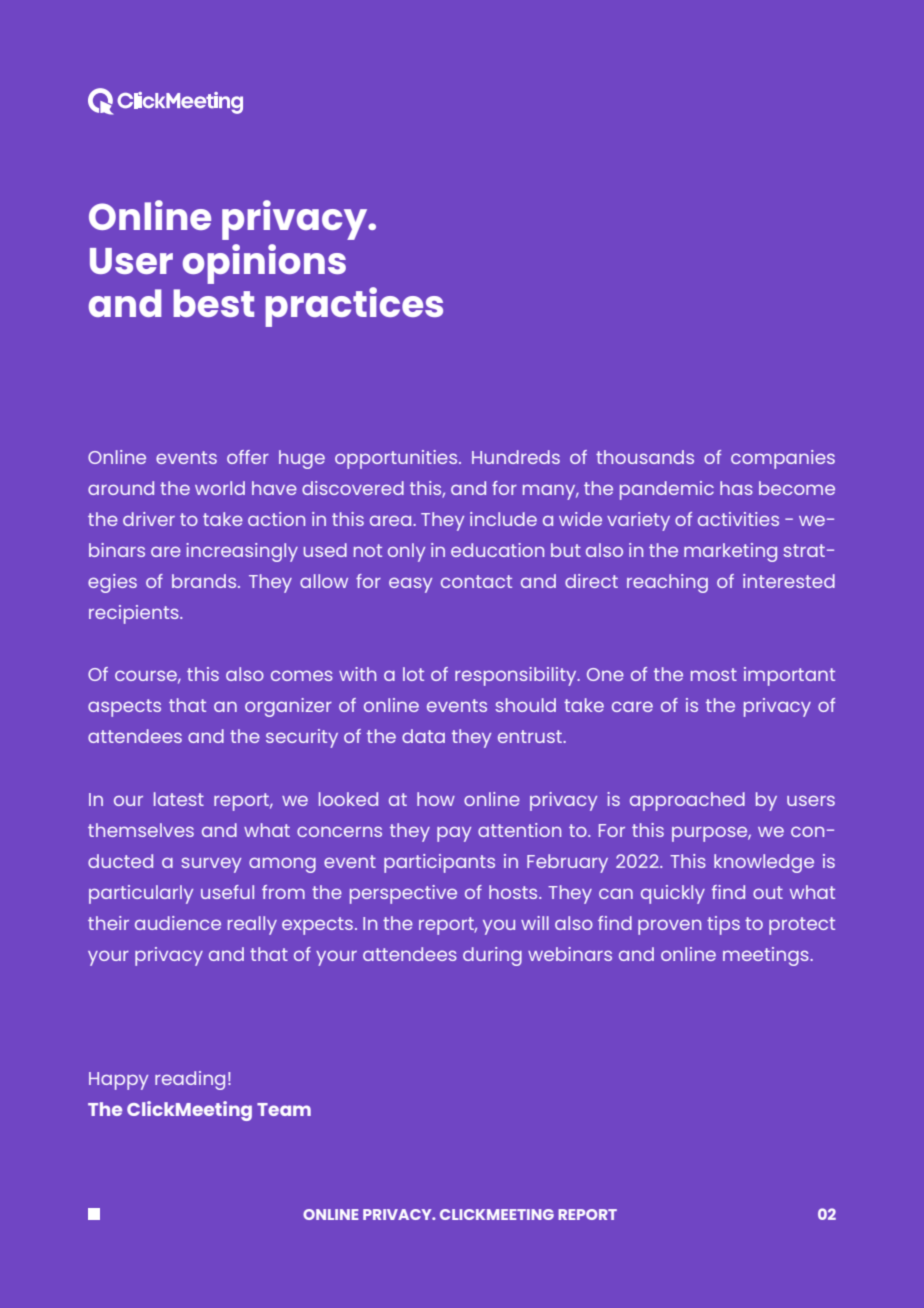 Image resolution: width=924 pixels, height=1308 pixels. What do you see at coordinates (205, 581) in the image?
I see `brands` at bounding box center [205, 581].
